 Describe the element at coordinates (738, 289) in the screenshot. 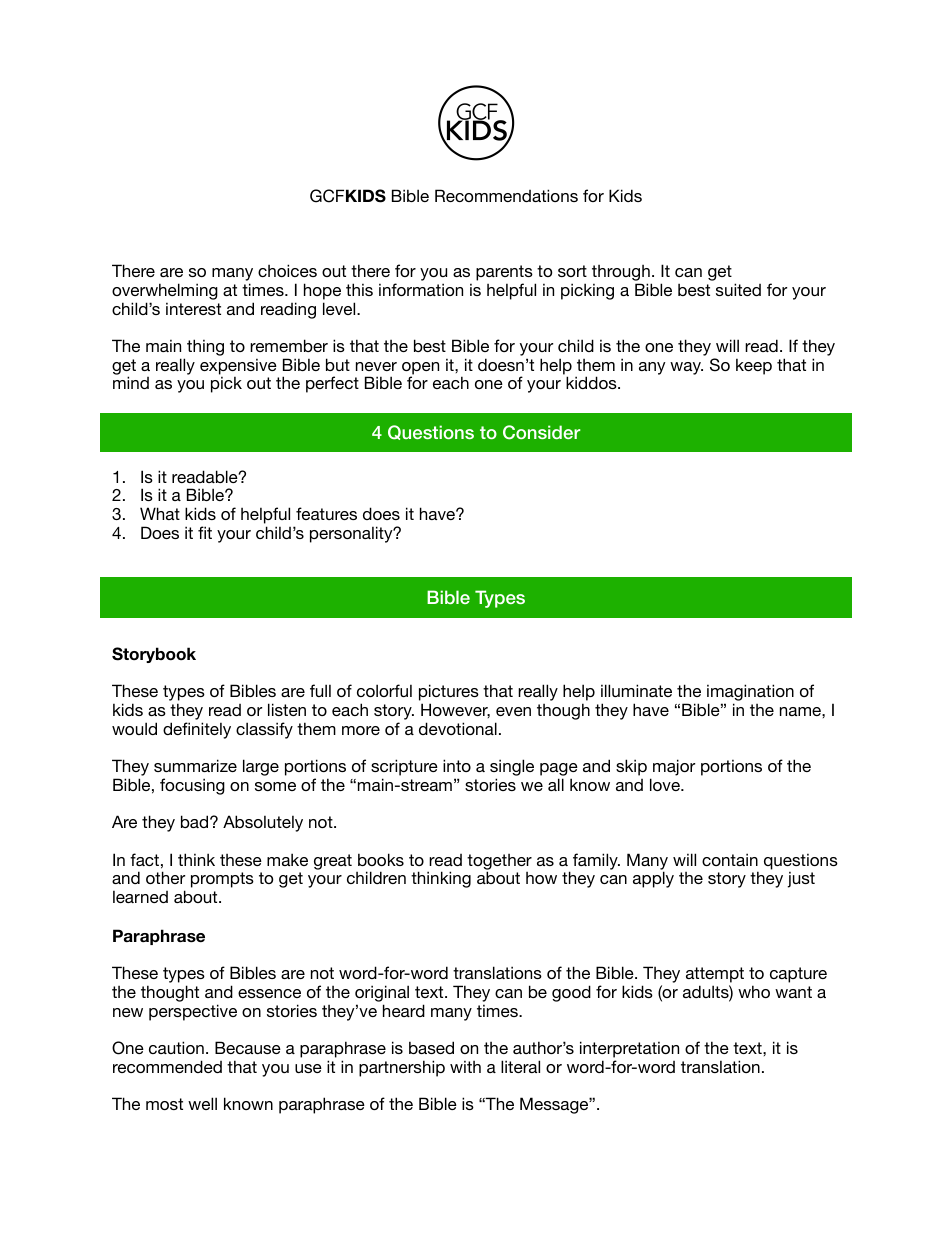

I see `suited` at that location.
